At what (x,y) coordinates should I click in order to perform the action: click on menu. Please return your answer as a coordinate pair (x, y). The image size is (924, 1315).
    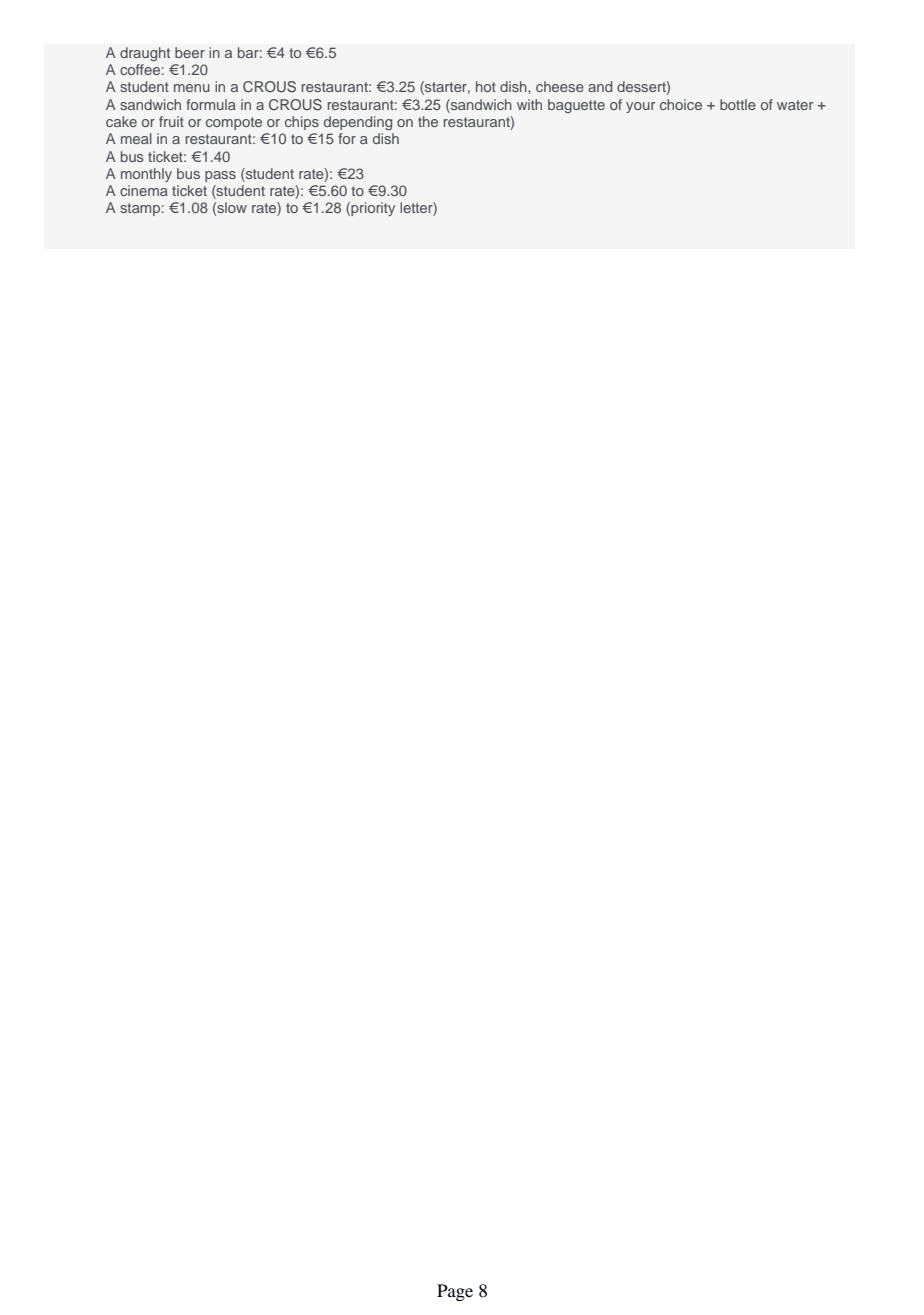
    Looking at the image, I should click on (192, 88).
